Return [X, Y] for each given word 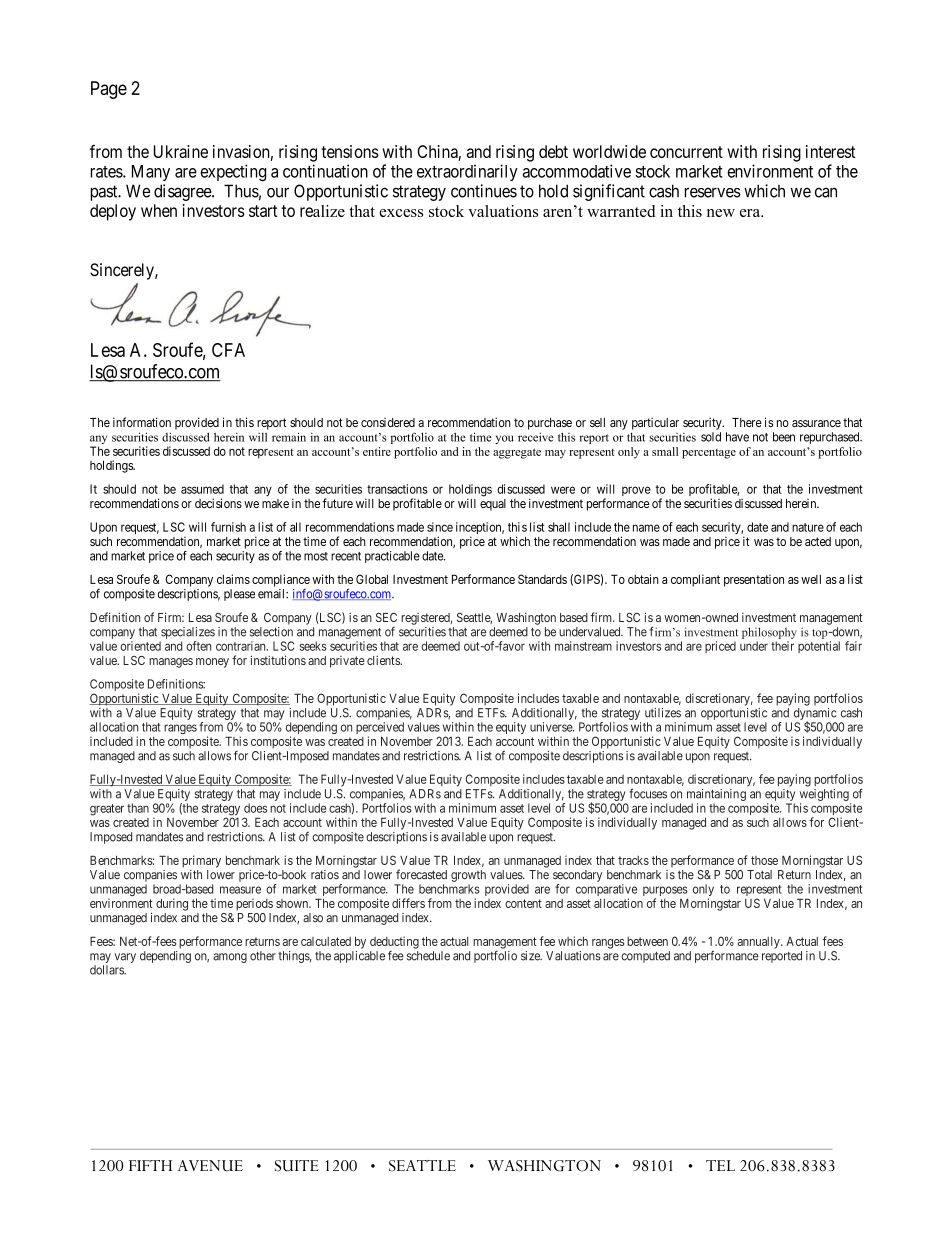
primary [201, 861]
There [747, 422]
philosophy [769, 633]
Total [759, 875]
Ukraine [181, 151]
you [504, 439]
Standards [542, 579]
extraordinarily [467, 172]
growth [468, 876]
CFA [228, 350]
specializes [188, 633]
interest [831, 151]
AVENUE [210, 1166]
